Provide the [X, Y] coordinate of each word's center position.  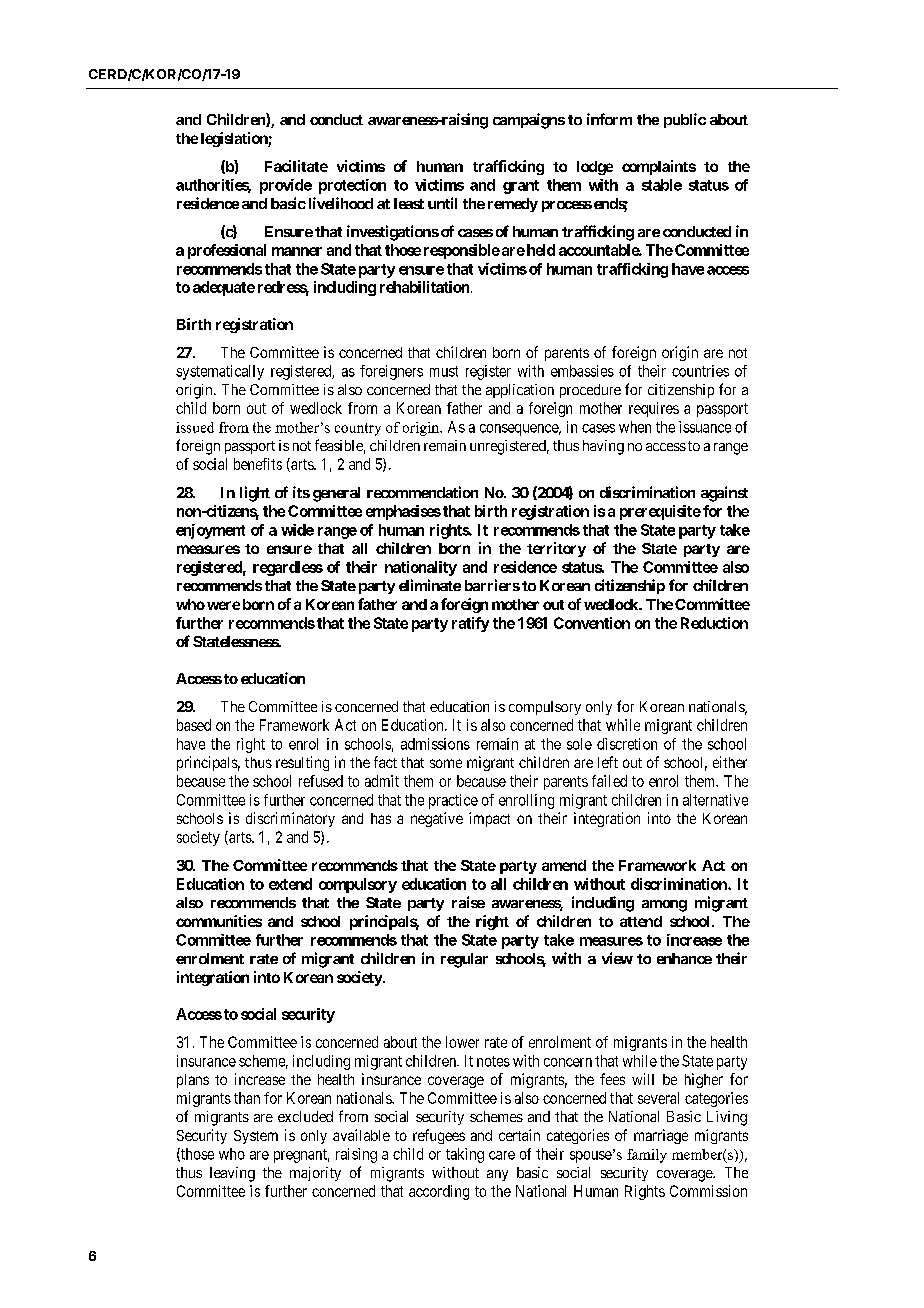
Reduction [714, 623]
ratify [470, 624]
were [223, 605]
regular [464, 960]
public [685, 120]
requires [654, 409]
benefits [258, 464]
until [442, 203]
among [664, 906]
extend [290, 884]
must [444, 371]
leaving [232, 1174]
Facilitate [296, 166]
